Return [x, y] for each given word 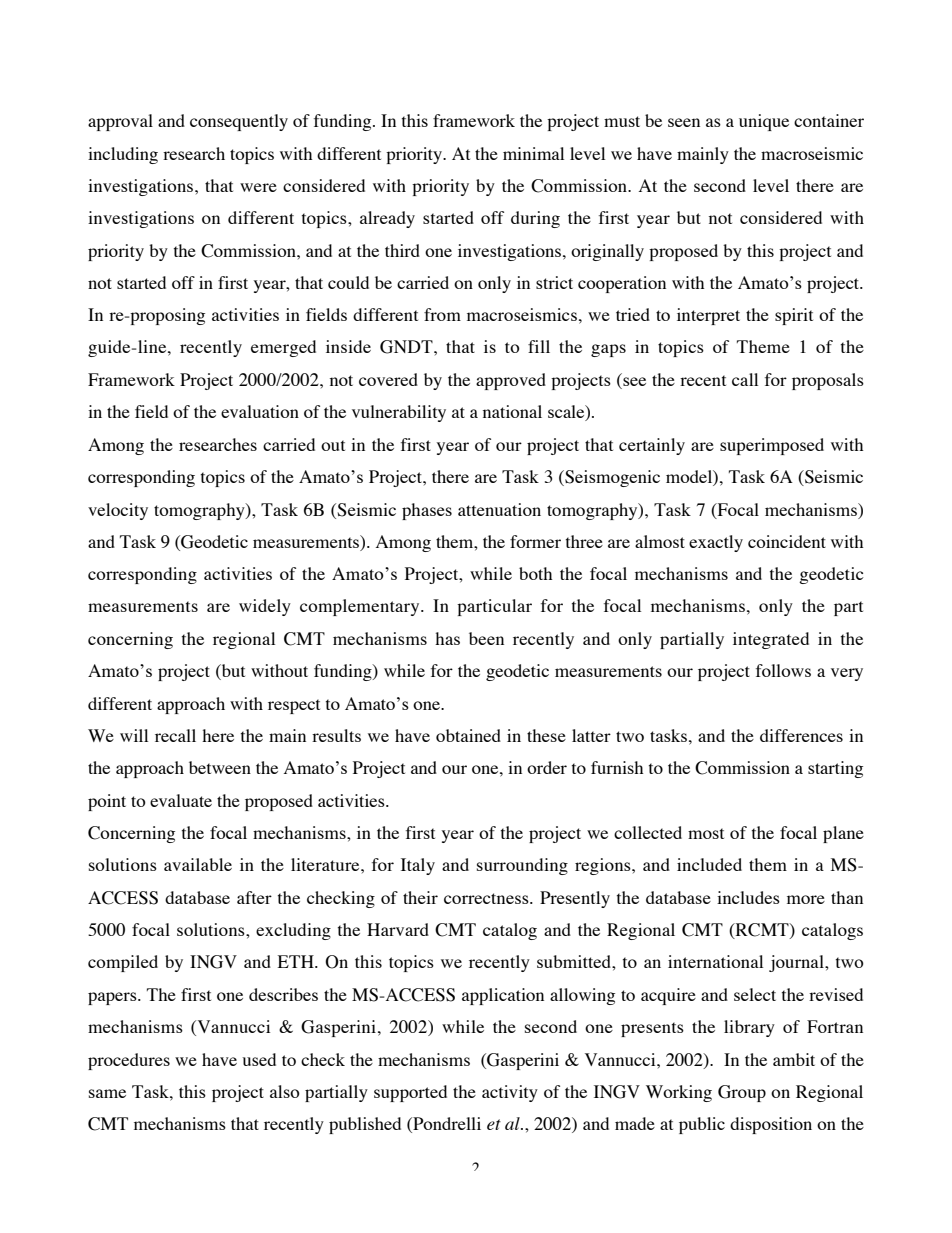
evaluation [260, 411]
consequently [239, 122]
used [259, 1059]
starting [835, 769]
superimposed [772, 446]
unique [764, 122]
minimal [533, 153]
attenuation [499, 509]
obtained [468, 735]
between [220, 767]
